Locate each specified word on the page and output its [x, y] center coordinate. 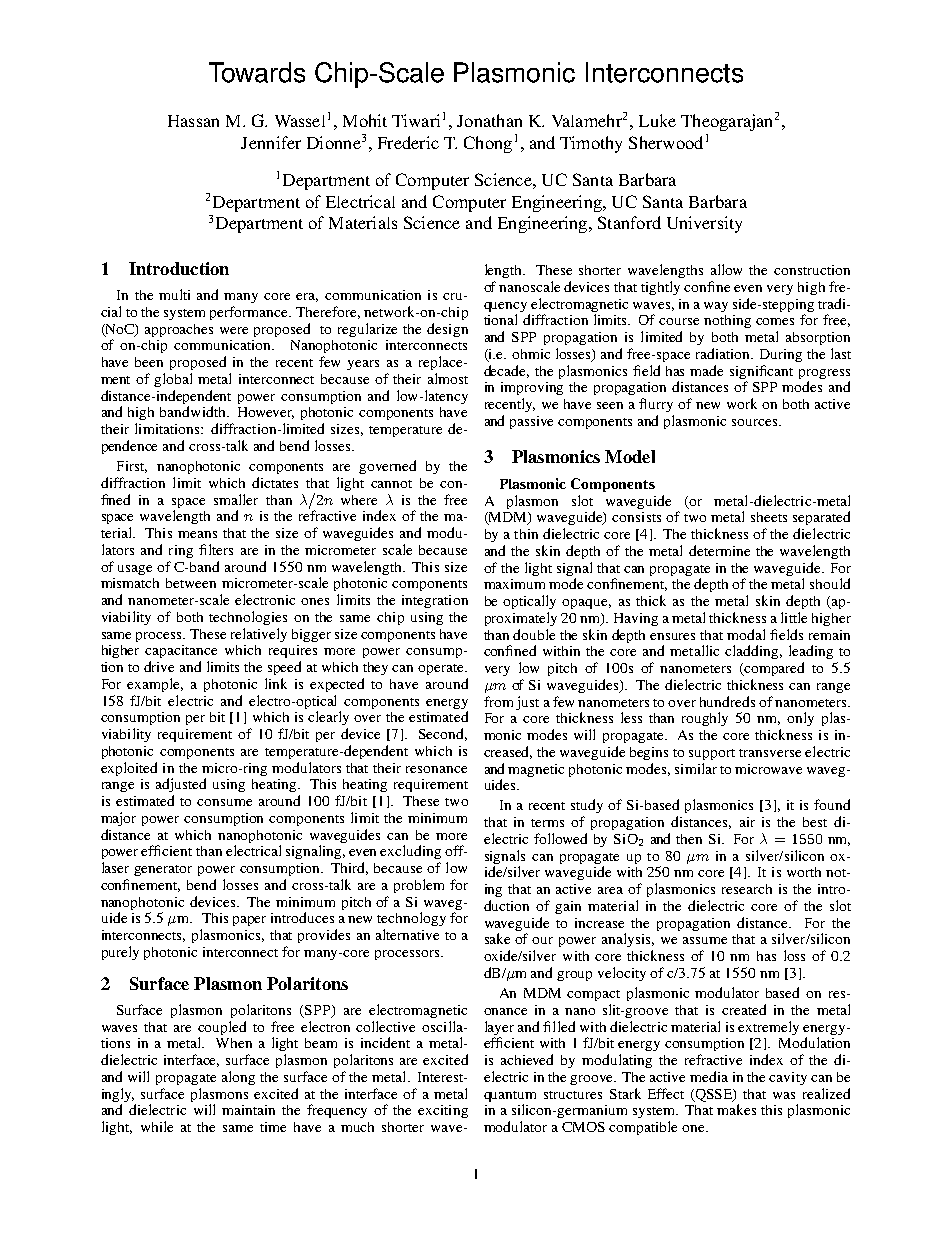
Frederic [408, 142]
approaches [179, 330]
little [794, 617]
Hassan [193, 121]
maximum [514, 584]
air [747, 822]
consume [224, 802]
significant [761, 372]
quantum [510, 1096]
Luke [657, 120]
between [191, 583]
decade [506, 371]
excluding [410, 852]
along [238, 1078]
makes [736, 1109]
